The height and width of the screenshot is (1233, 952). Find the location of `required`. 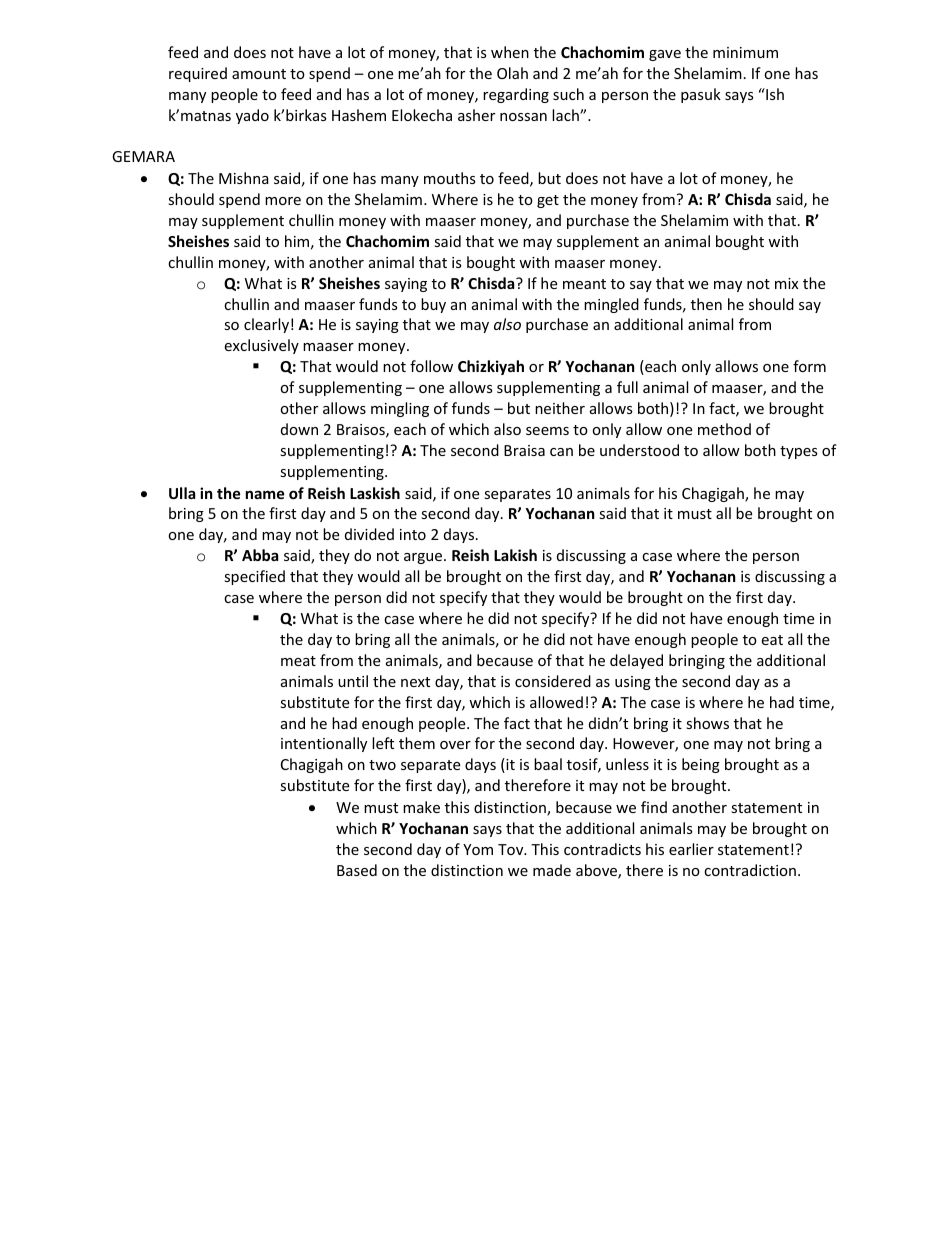

required is located at coordinates (198, 74).
